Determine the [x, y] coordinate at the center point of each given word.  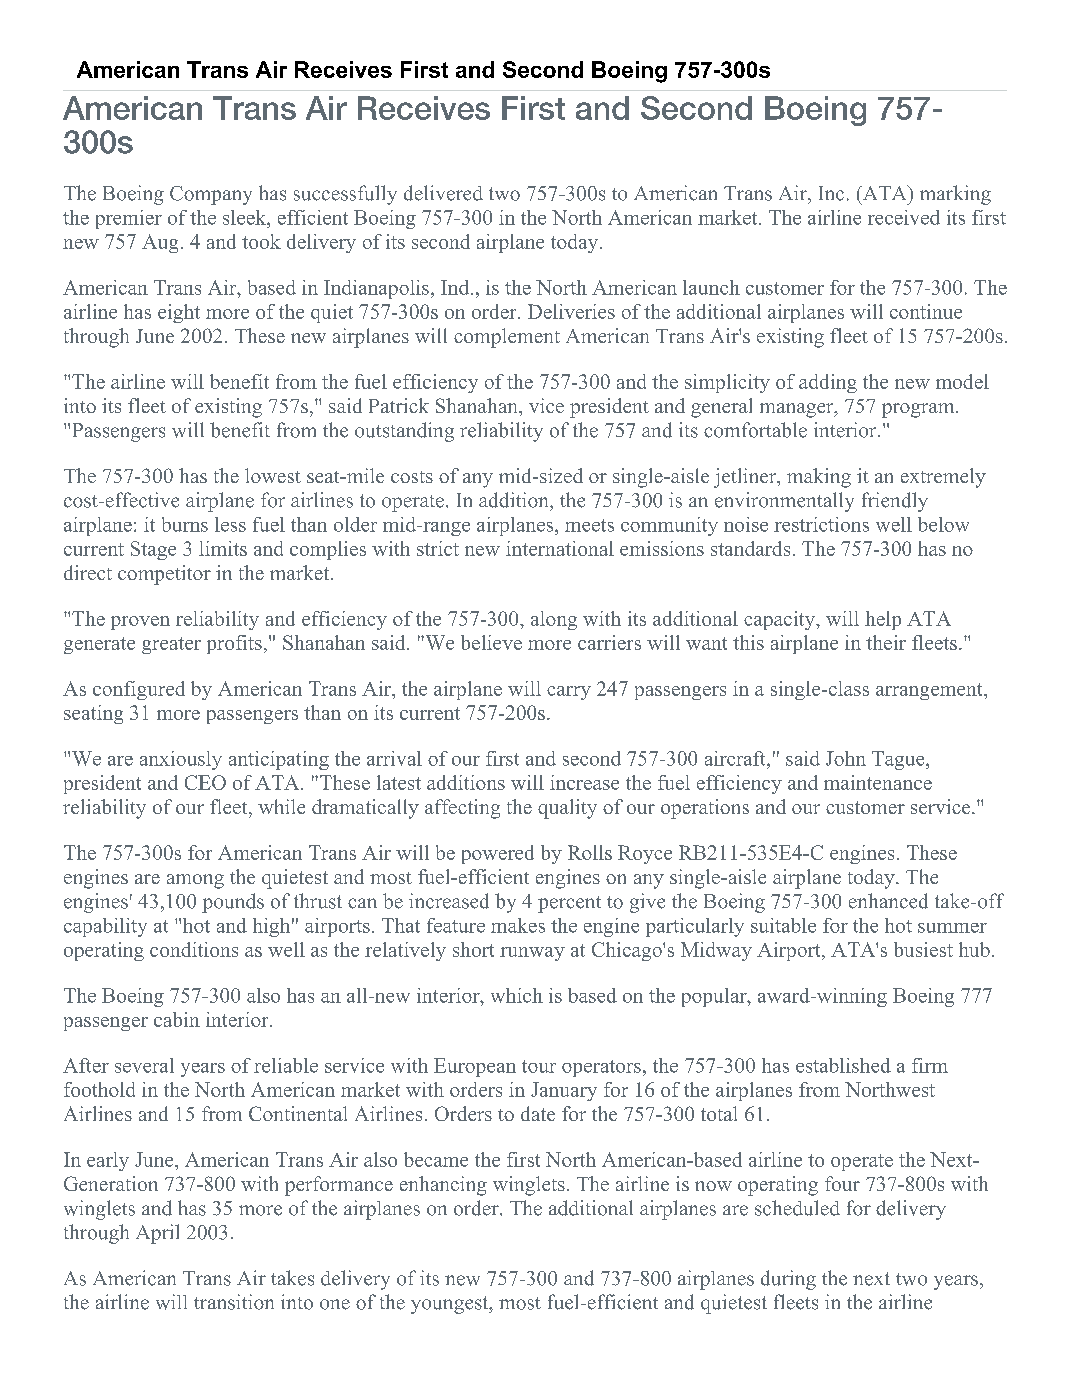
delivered [443, 193]
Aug [160, 243]
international [560, 548]
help [883, 620]
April [157, 1234]
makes [518, 925]
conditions [194, 949]
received [904, 217]
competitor [164, 575]
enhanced [888, 901]
